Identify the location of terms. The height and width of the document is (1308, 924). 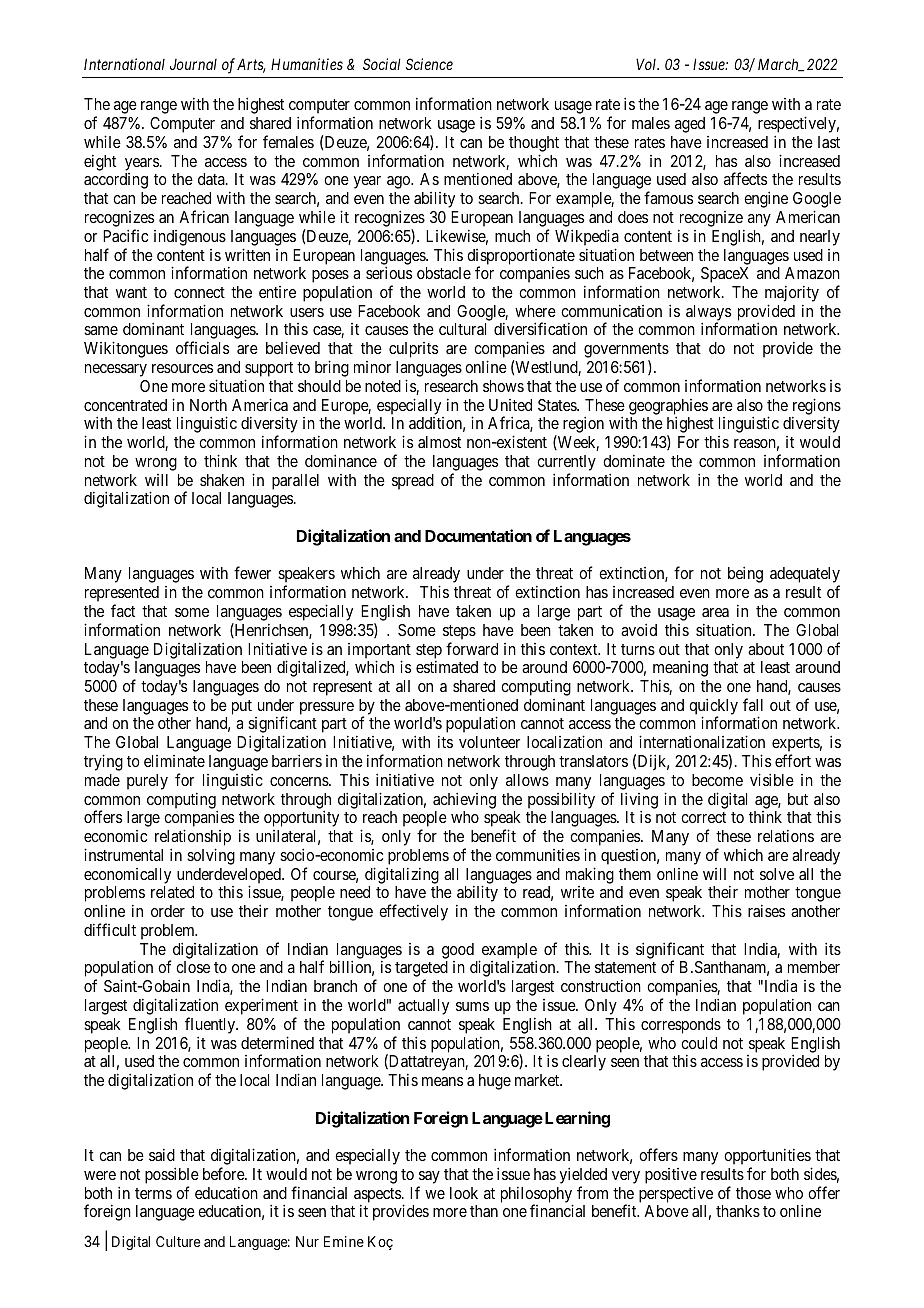
(153, 1193).
